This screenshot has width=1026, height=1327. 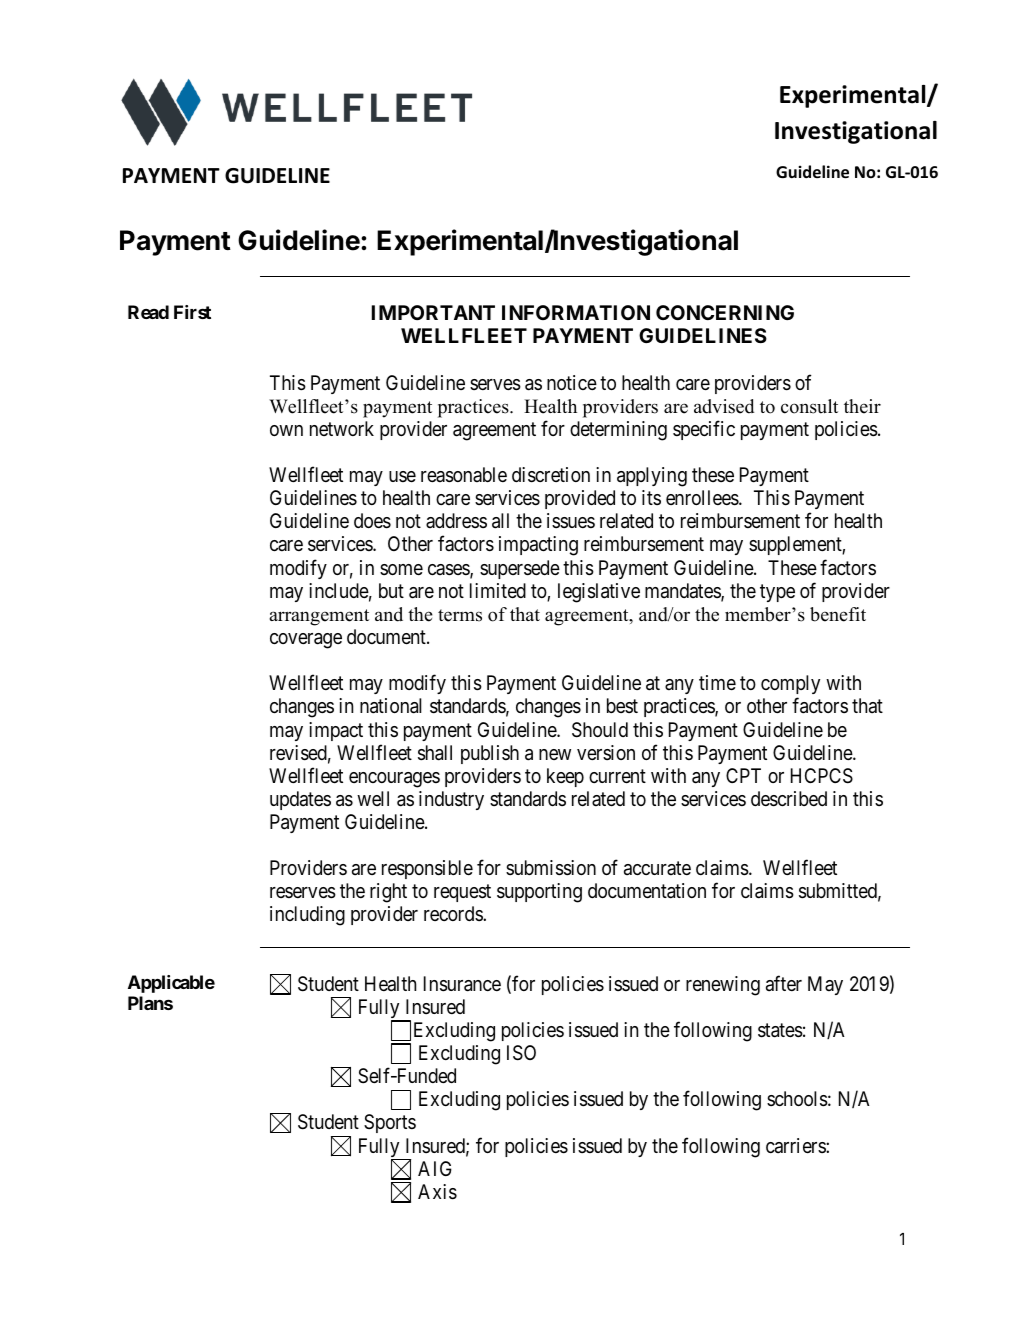 What do you see at coordinates (192, 312) in the screenshot?
I see `First` at bounding box center [192, 312].
